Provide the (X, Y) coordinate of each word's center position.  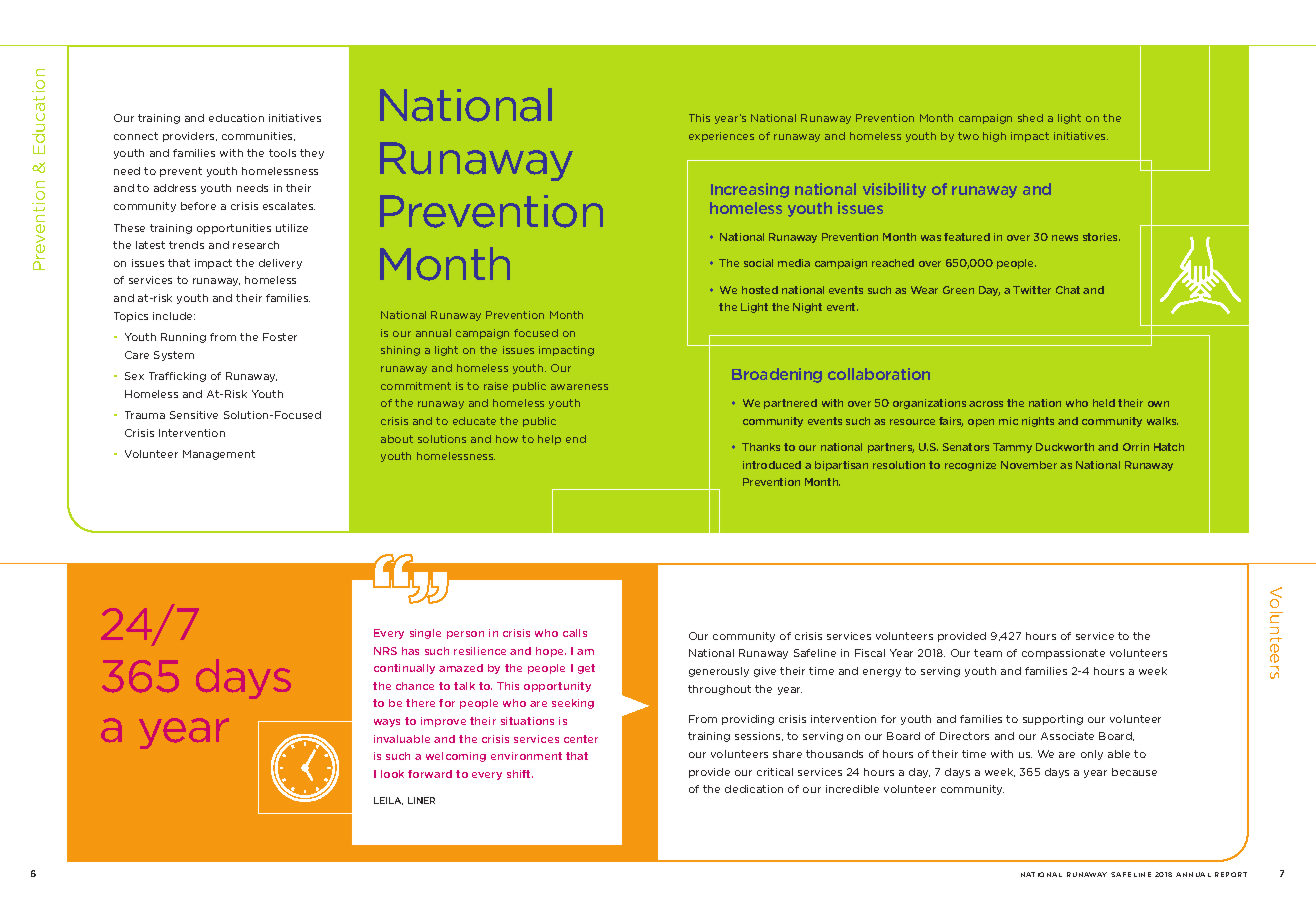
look (392, 774)
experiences (721, 137)
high (994, 137)
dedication (754, 789)
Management (219, 455)
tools (282, 153)
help (549, 440)
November (1029, 465)
